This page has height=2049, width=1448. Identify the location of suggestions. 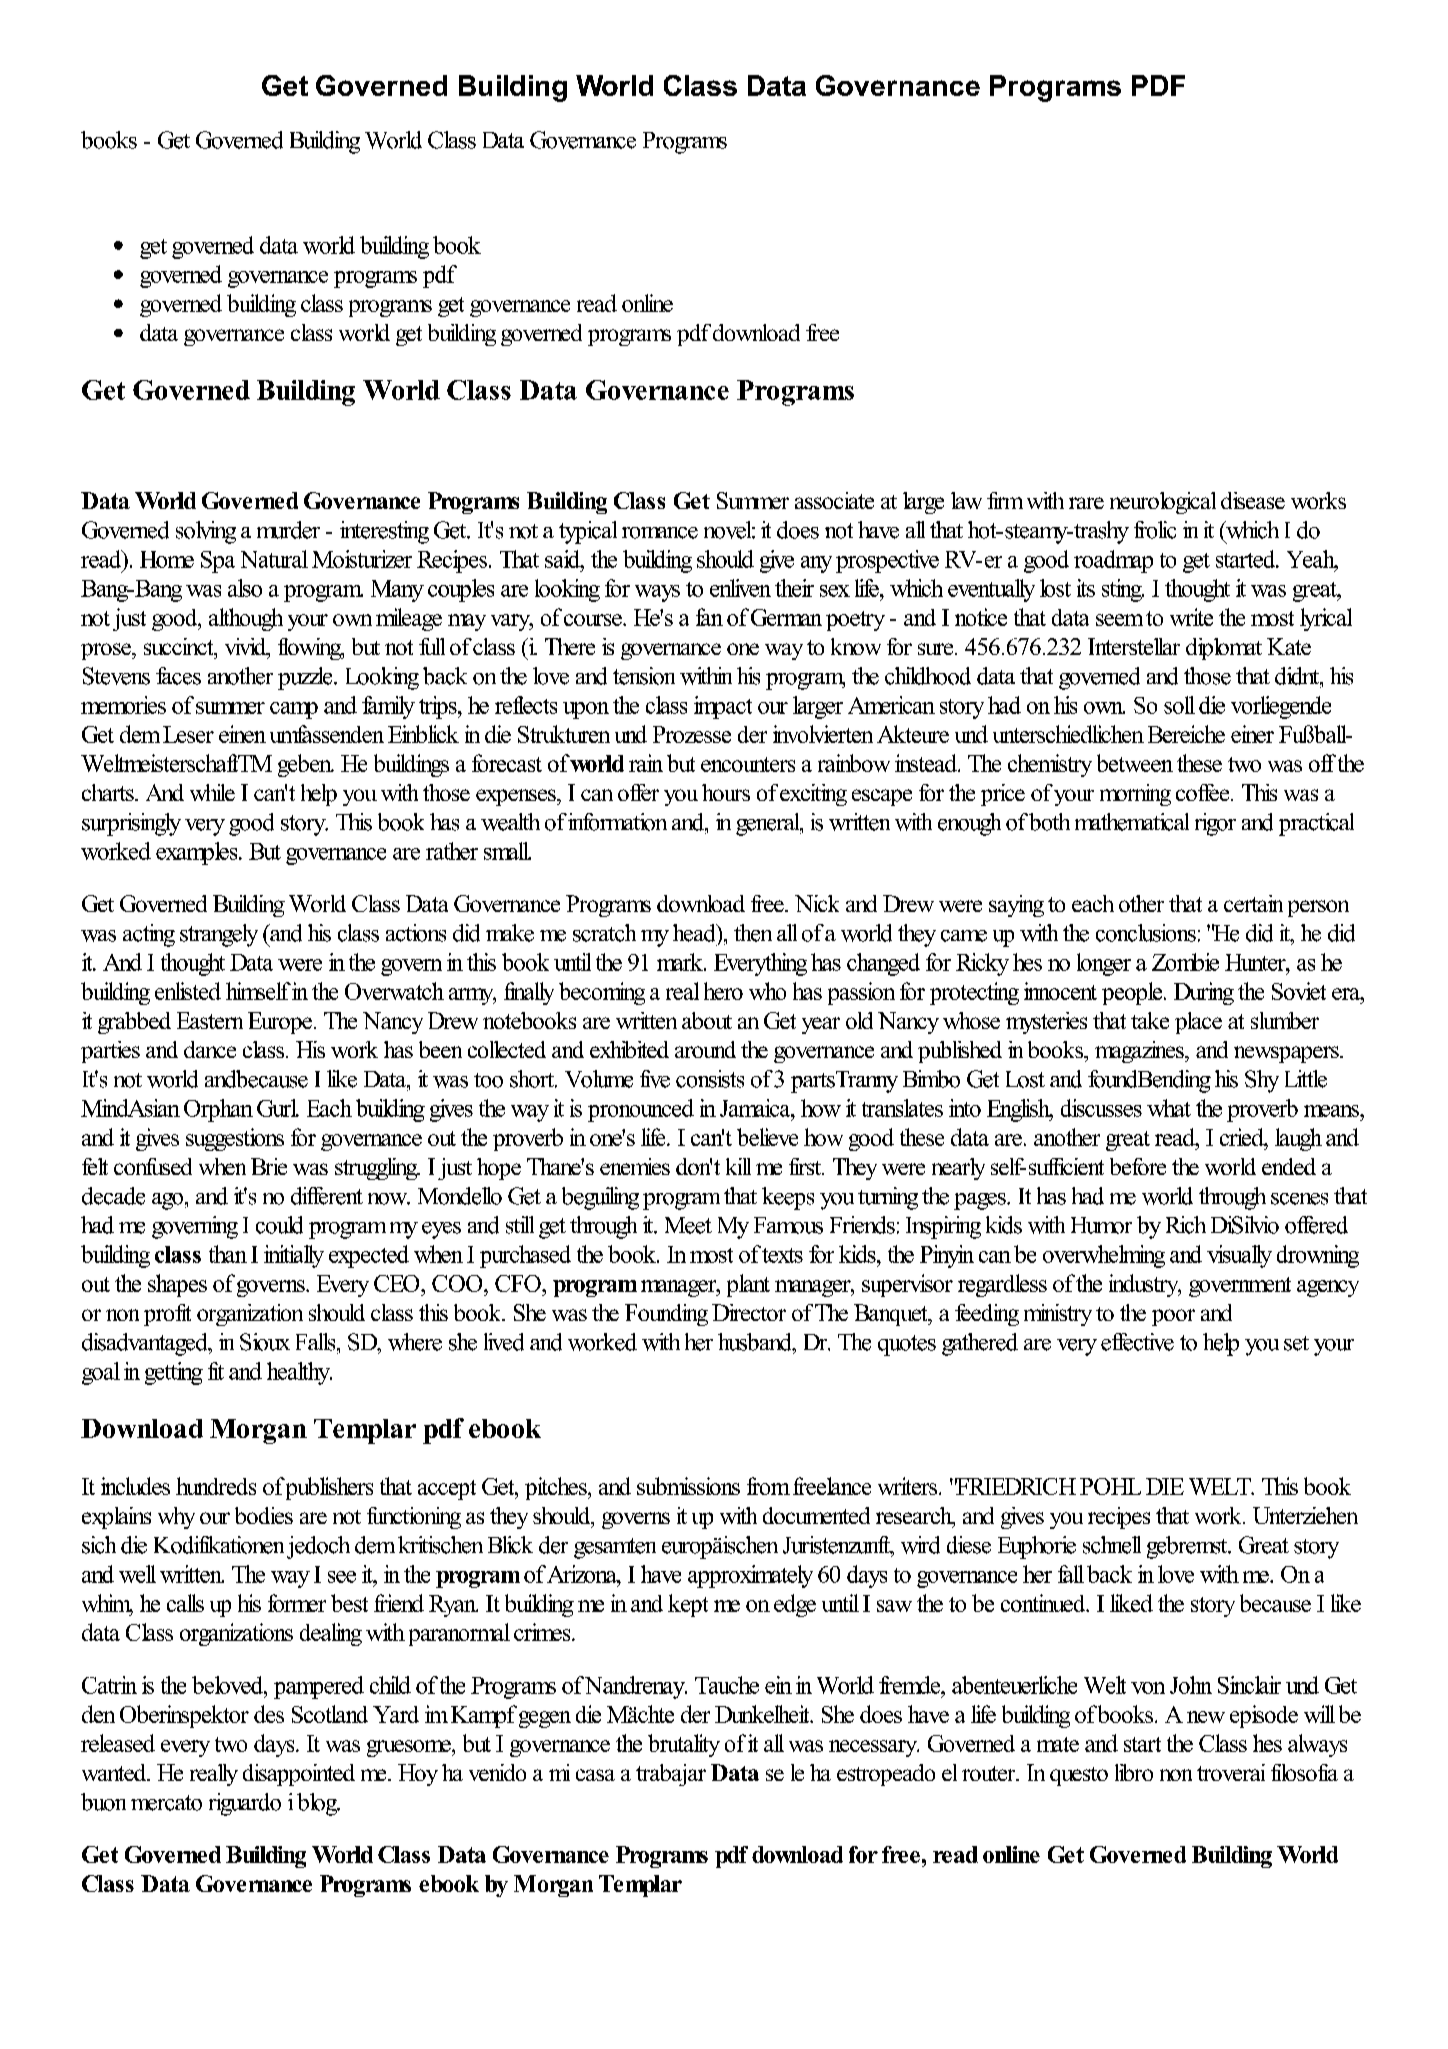
(235, 1139).
